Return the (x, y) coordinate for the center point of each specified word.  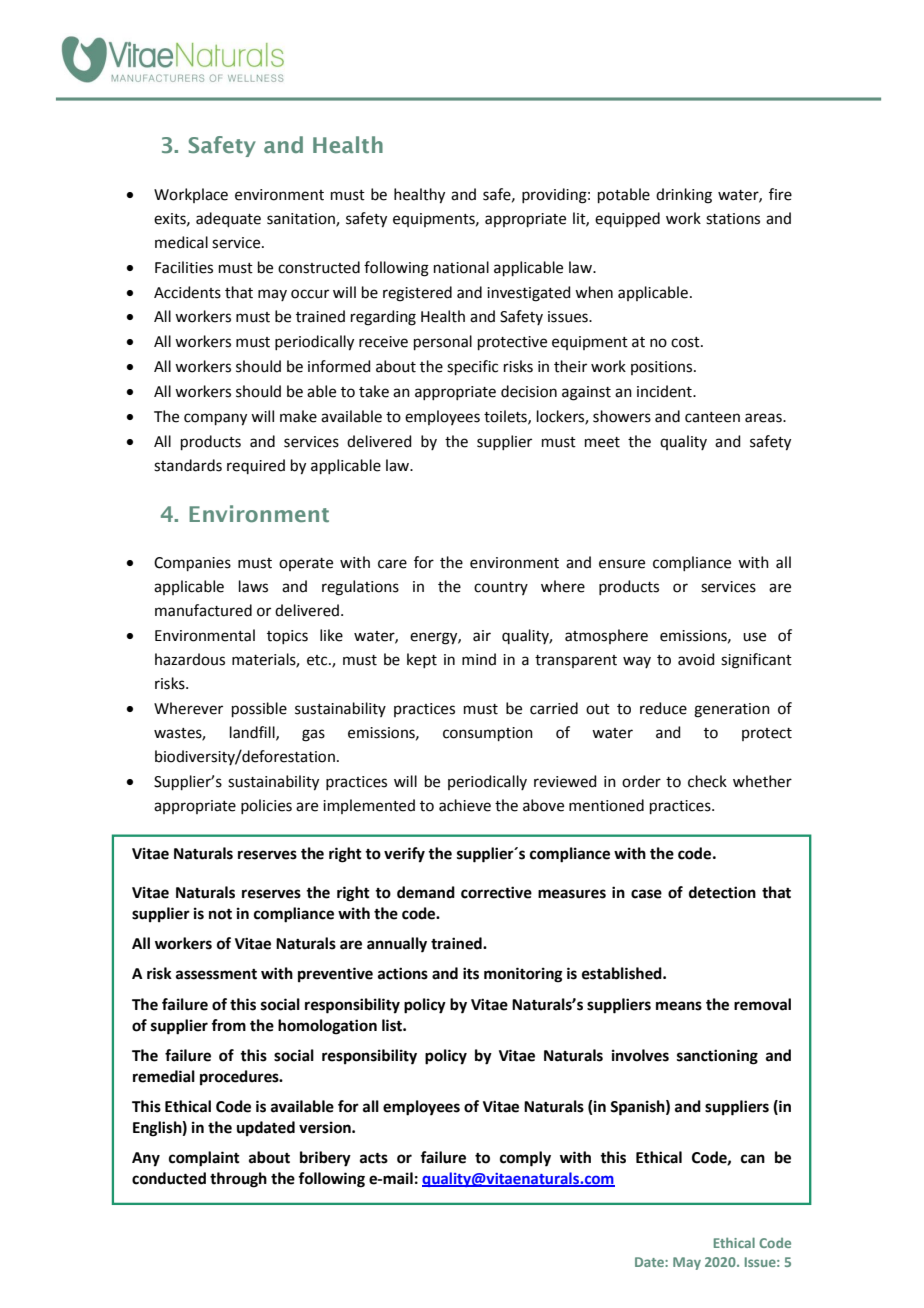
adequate (228, 219)
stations (733, 219)
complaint (204, 1159)
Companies (192, 564)
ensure (622, 564)
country (501, 588)
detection (722, 892)
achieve (465, 805)
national (461, 267)
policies (266, 806)
